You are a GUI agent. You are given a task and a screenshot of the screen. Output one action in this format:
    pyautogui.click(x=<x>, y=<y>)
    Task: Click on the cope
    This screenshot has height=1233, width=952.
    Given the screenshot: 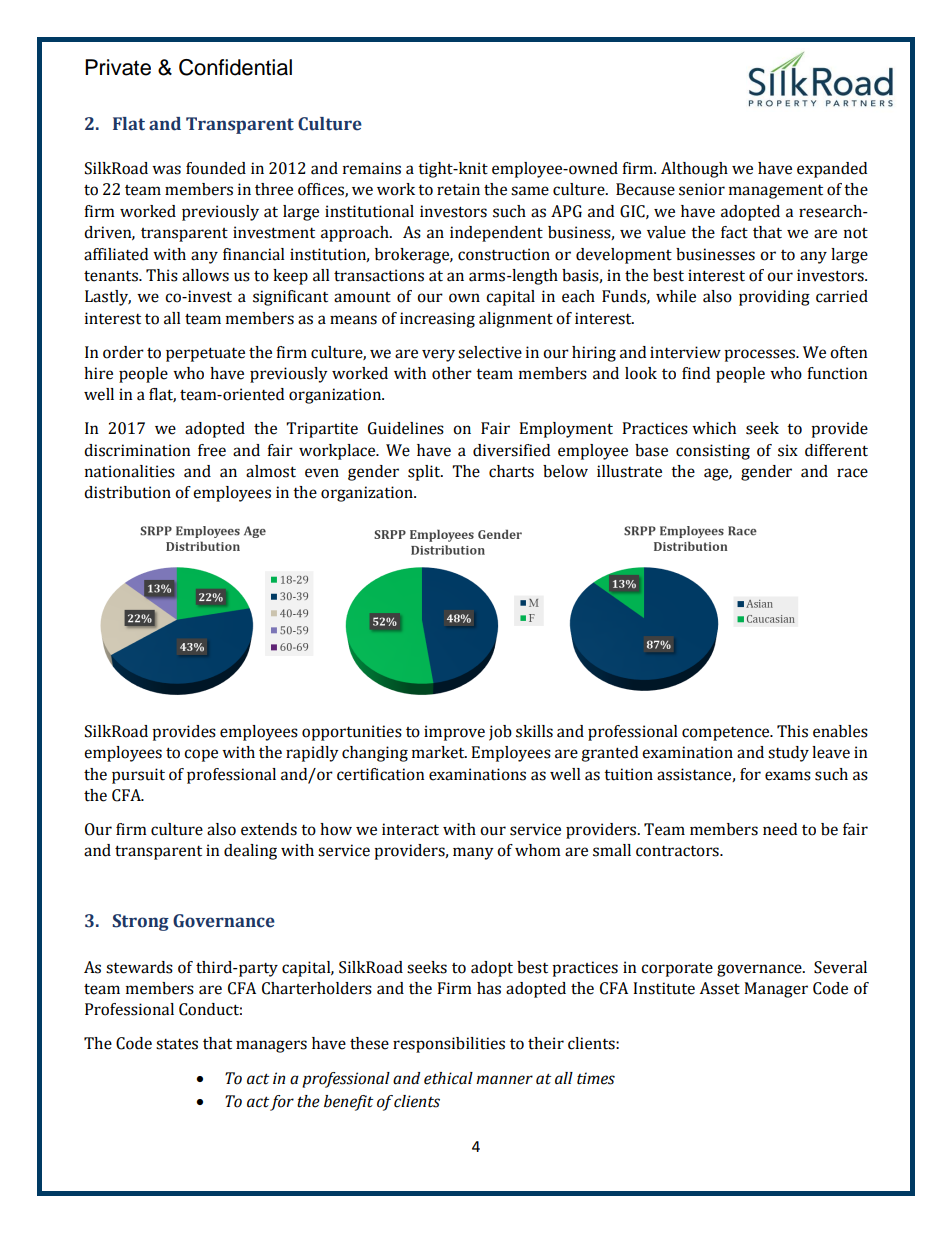 What is the action you would take?
    pyautogui.click(x=201, y=755)
